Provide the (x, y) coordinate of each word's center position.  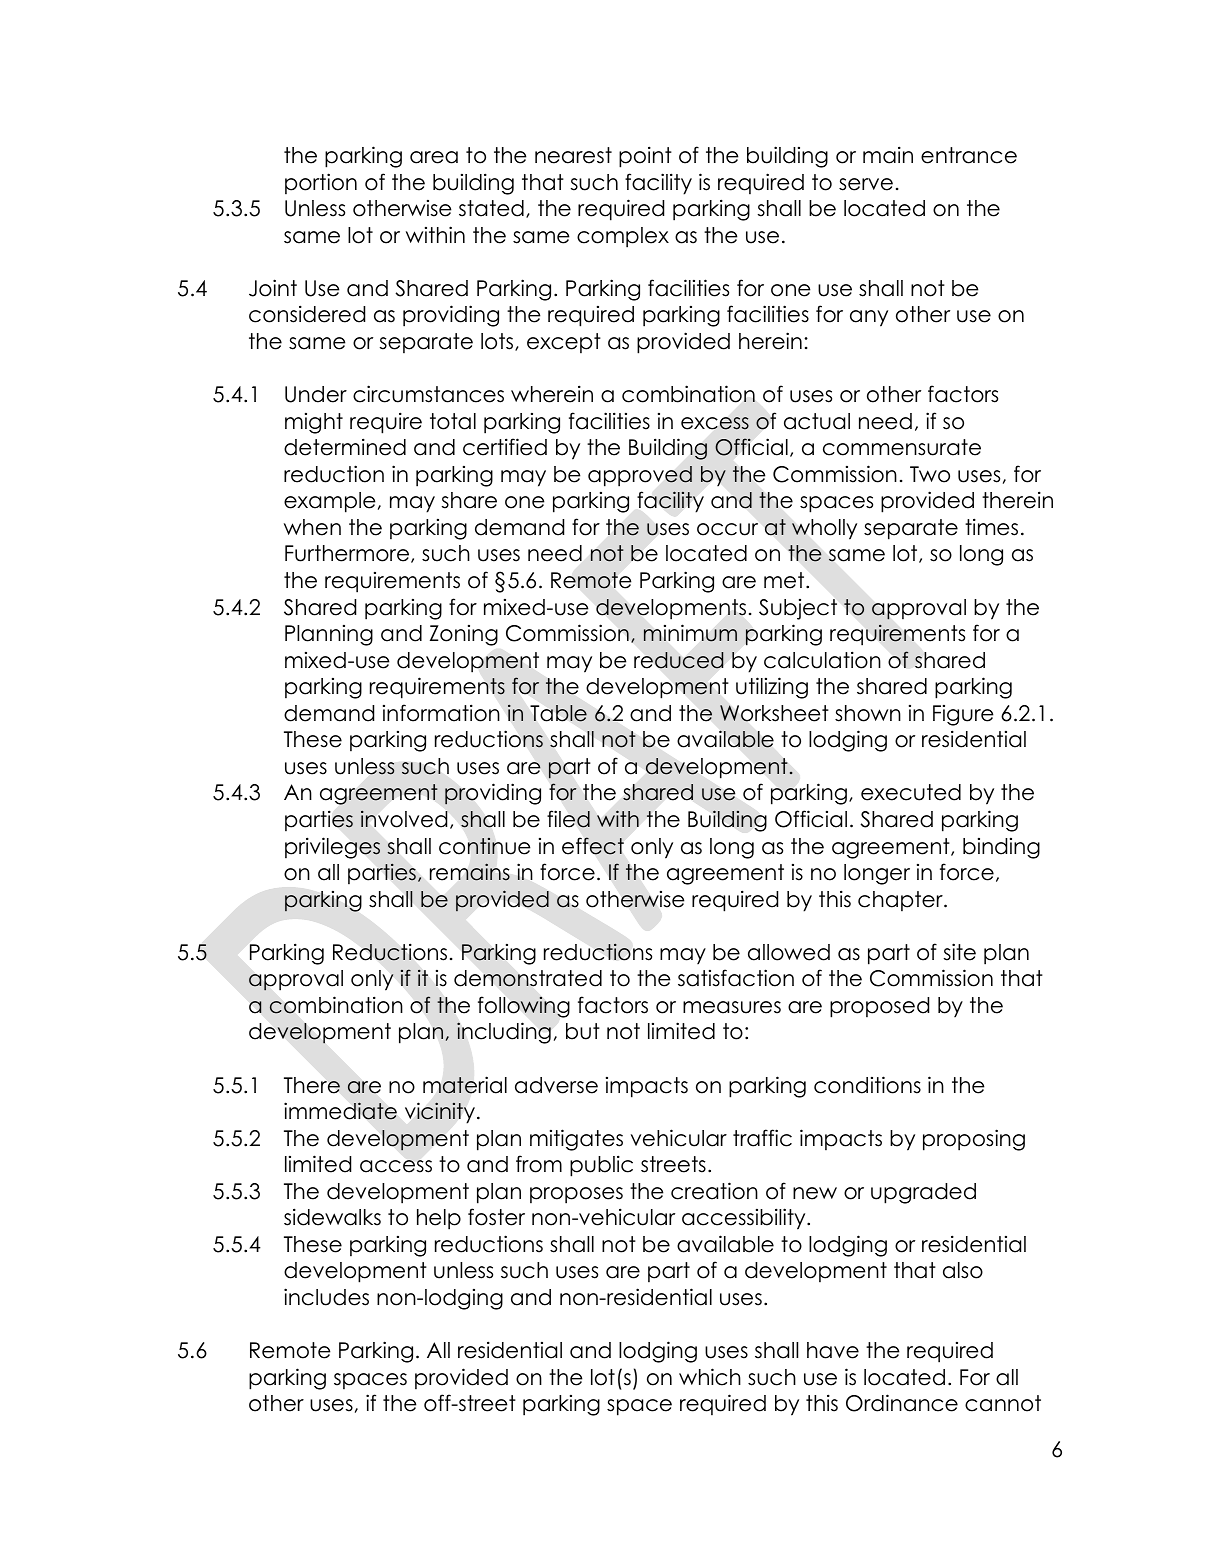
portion (321, 183)
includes (326, 1297)
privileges (332, 848)
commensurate (902, 447)
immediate (340, 1111)
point (645, 157)
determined (345, 447)
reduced (678, 660)
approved (640, 476)
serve (866, 184)
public (601, 1166)
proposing (974, 1140)
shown (868, 713)
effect (593, 846)
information (441, 713)
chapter (901, 901)
